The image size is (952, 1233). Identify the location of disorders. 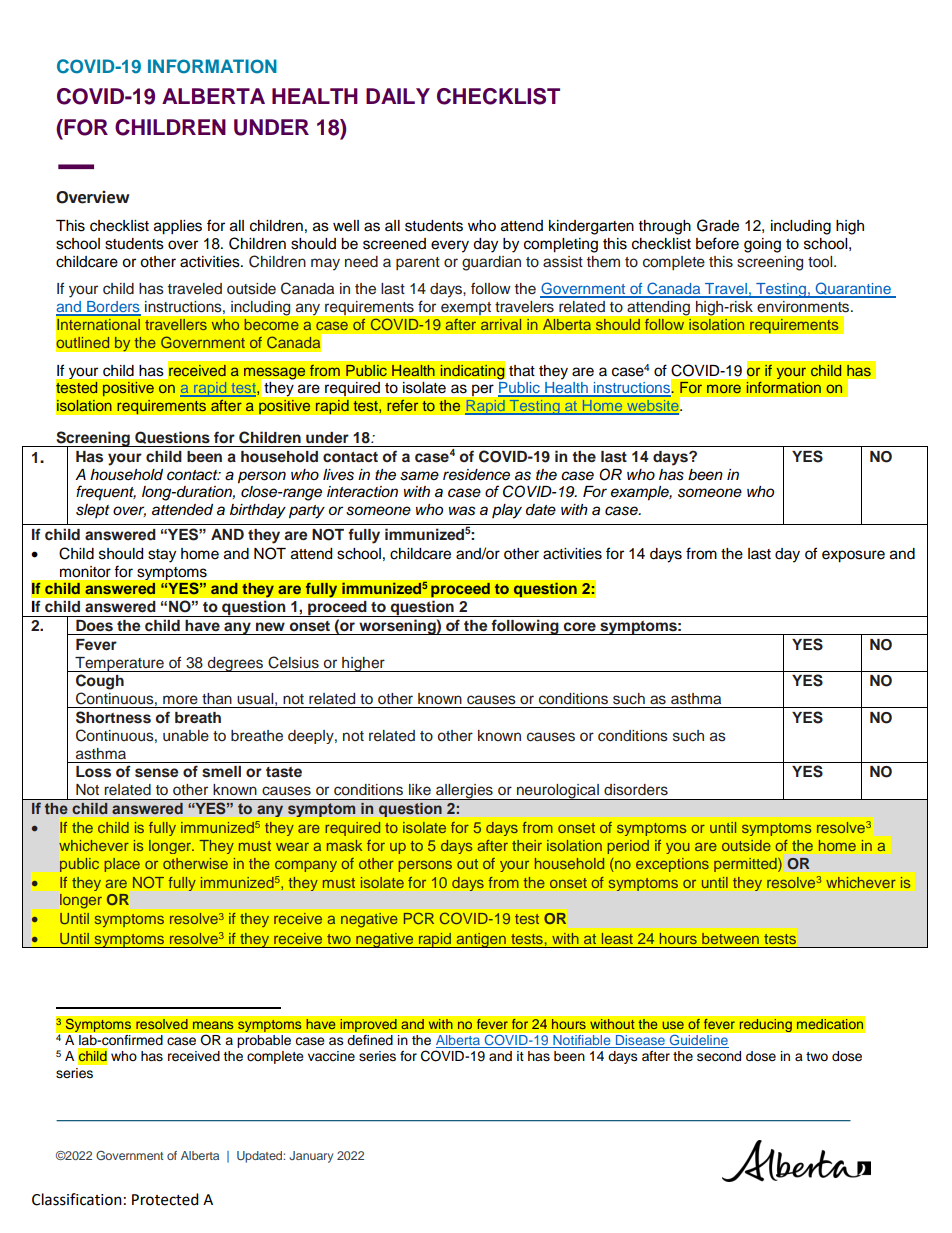
(636, 790).
